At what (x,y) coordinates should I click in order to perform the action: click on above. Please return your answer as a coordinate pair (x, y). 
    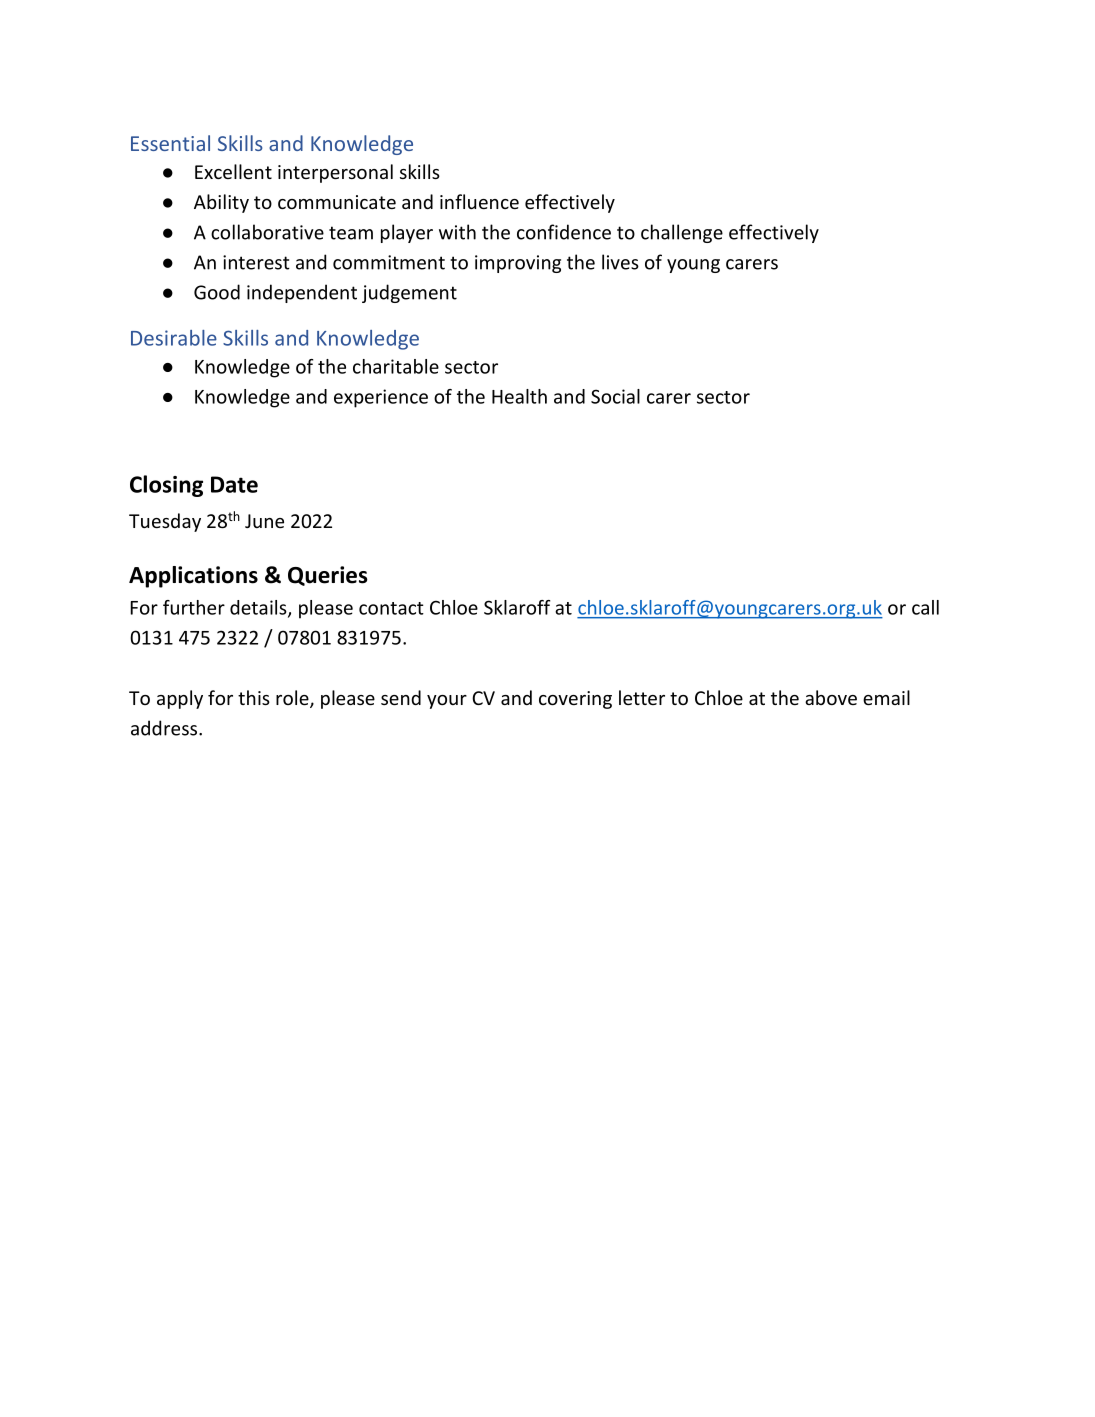
    Looking at the image, I should click on (831, 697).
